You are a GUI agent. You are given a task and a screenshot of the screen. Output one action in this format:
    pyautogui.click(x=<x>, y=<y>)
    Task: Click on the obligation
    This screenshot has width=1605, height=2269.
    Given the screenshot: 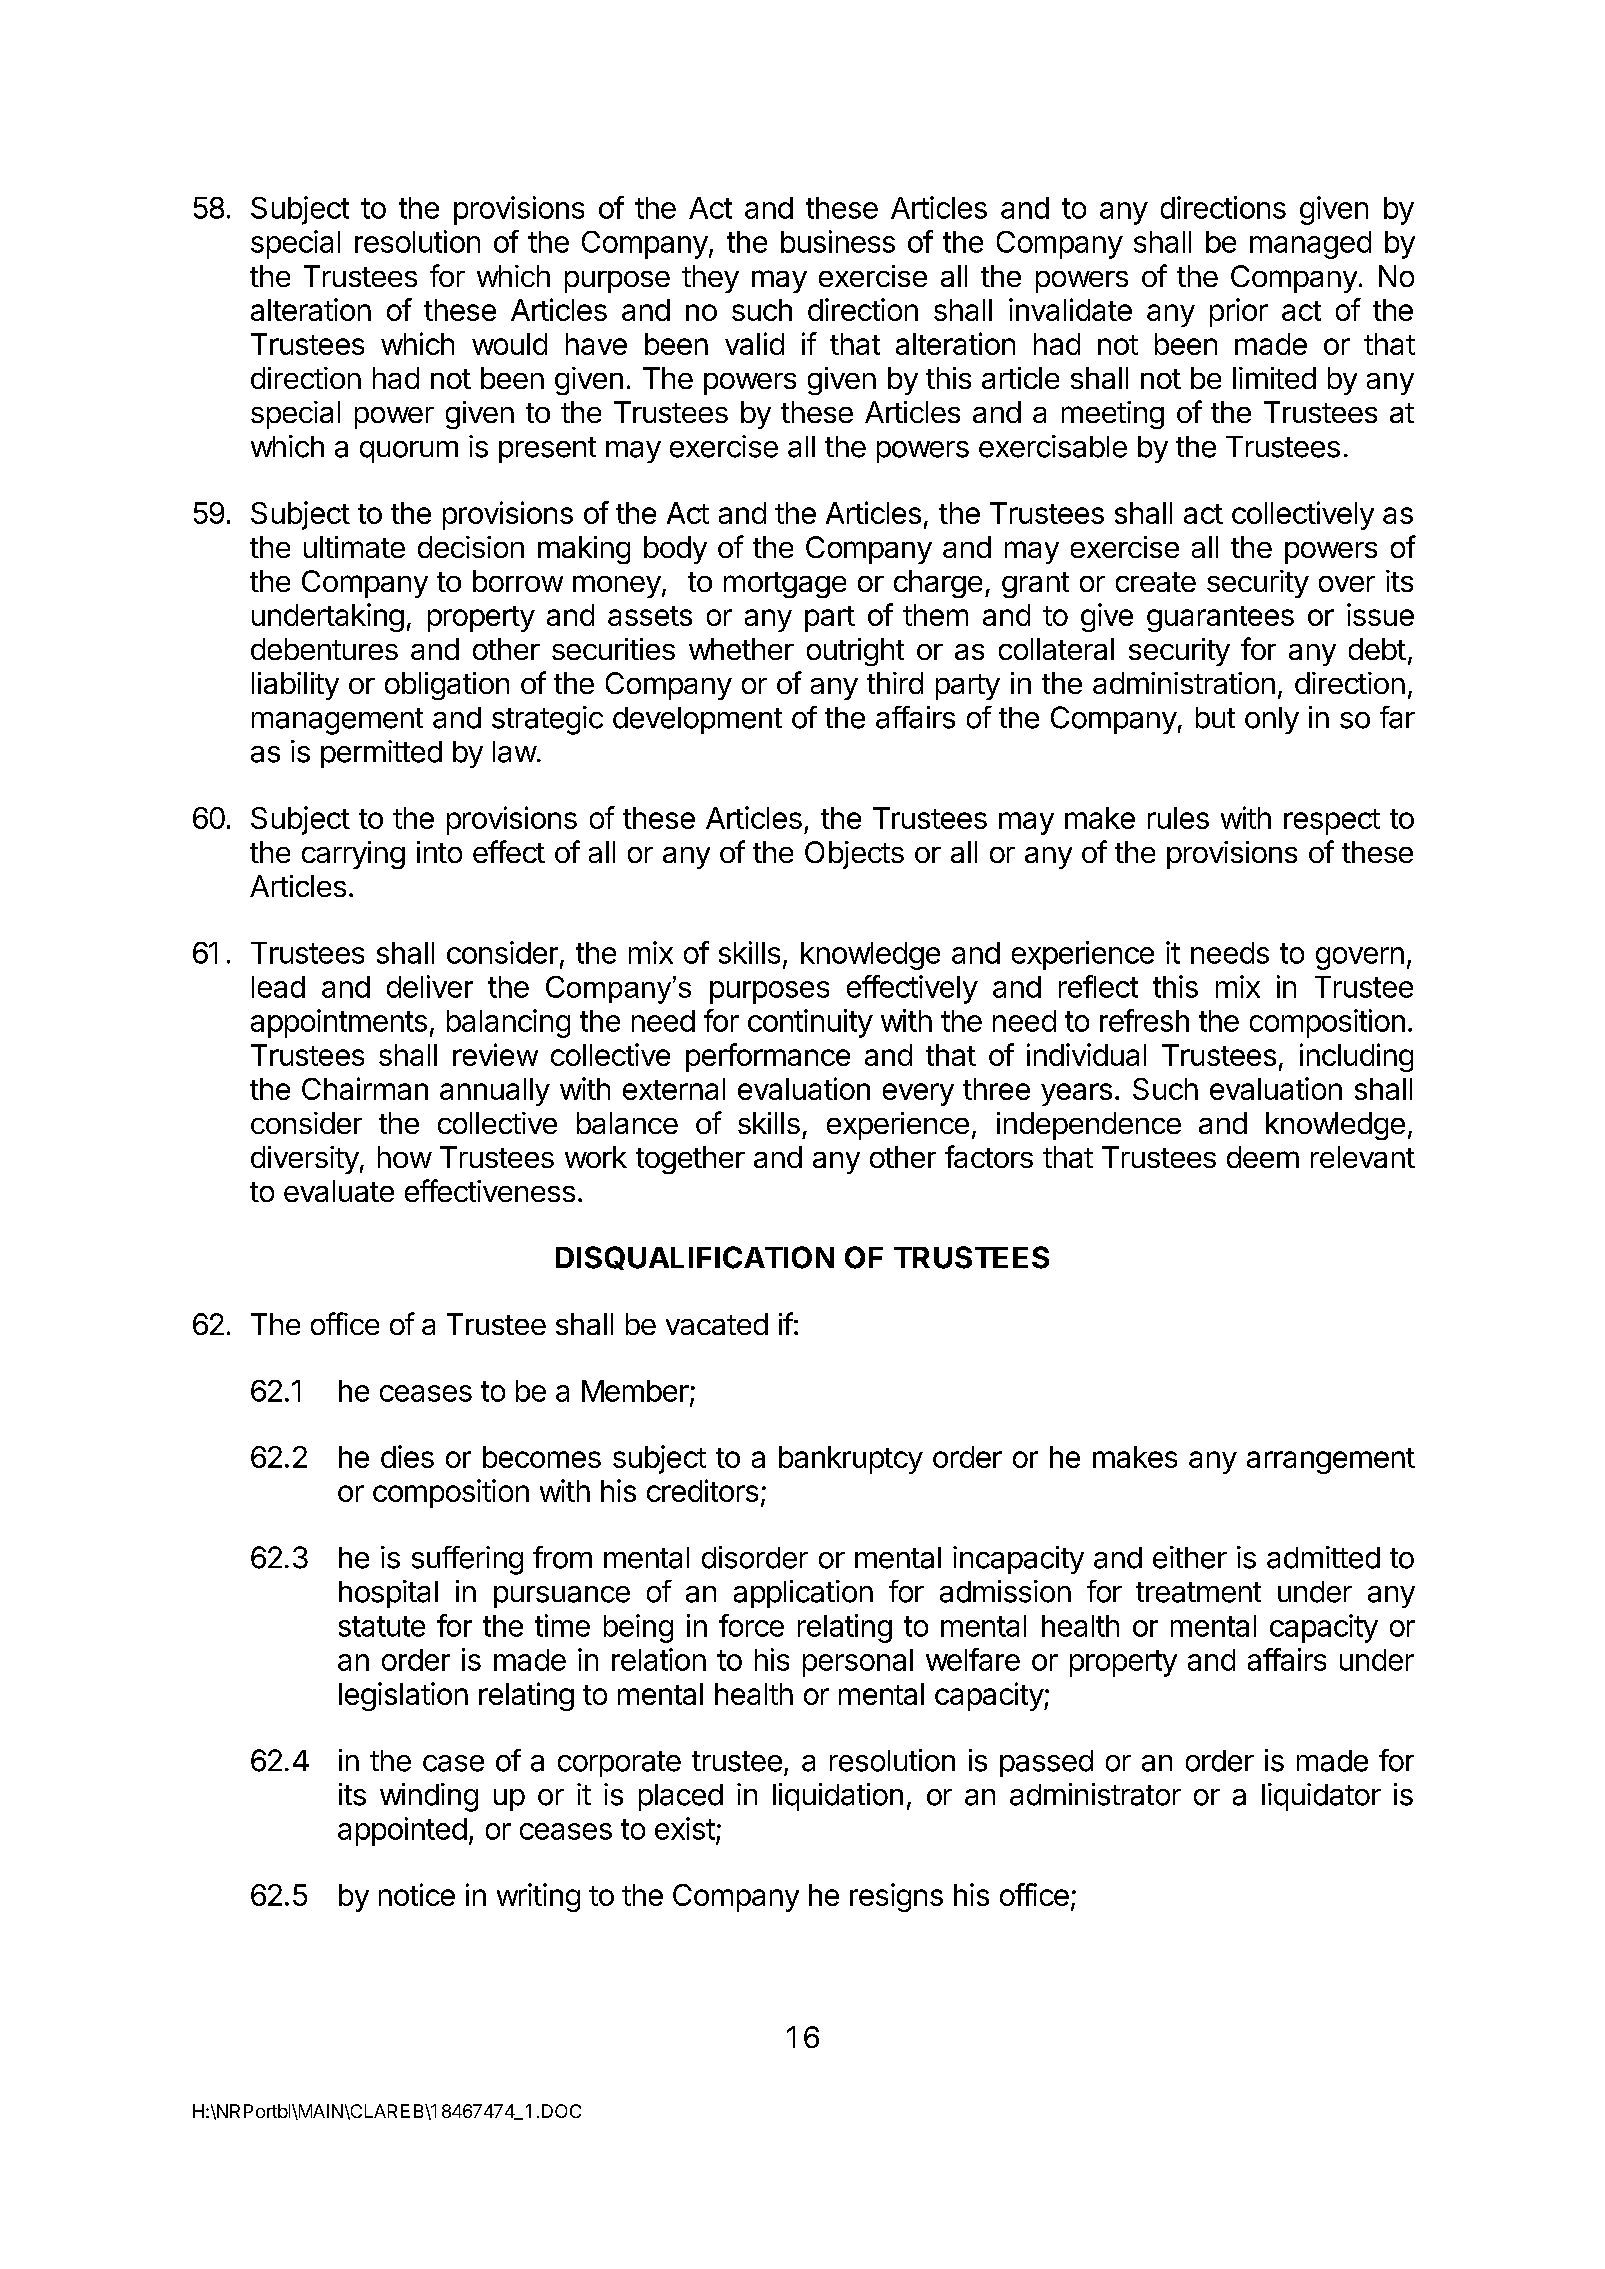 What is the action you would take?
    pyautogui.click(x=447, y=686)
